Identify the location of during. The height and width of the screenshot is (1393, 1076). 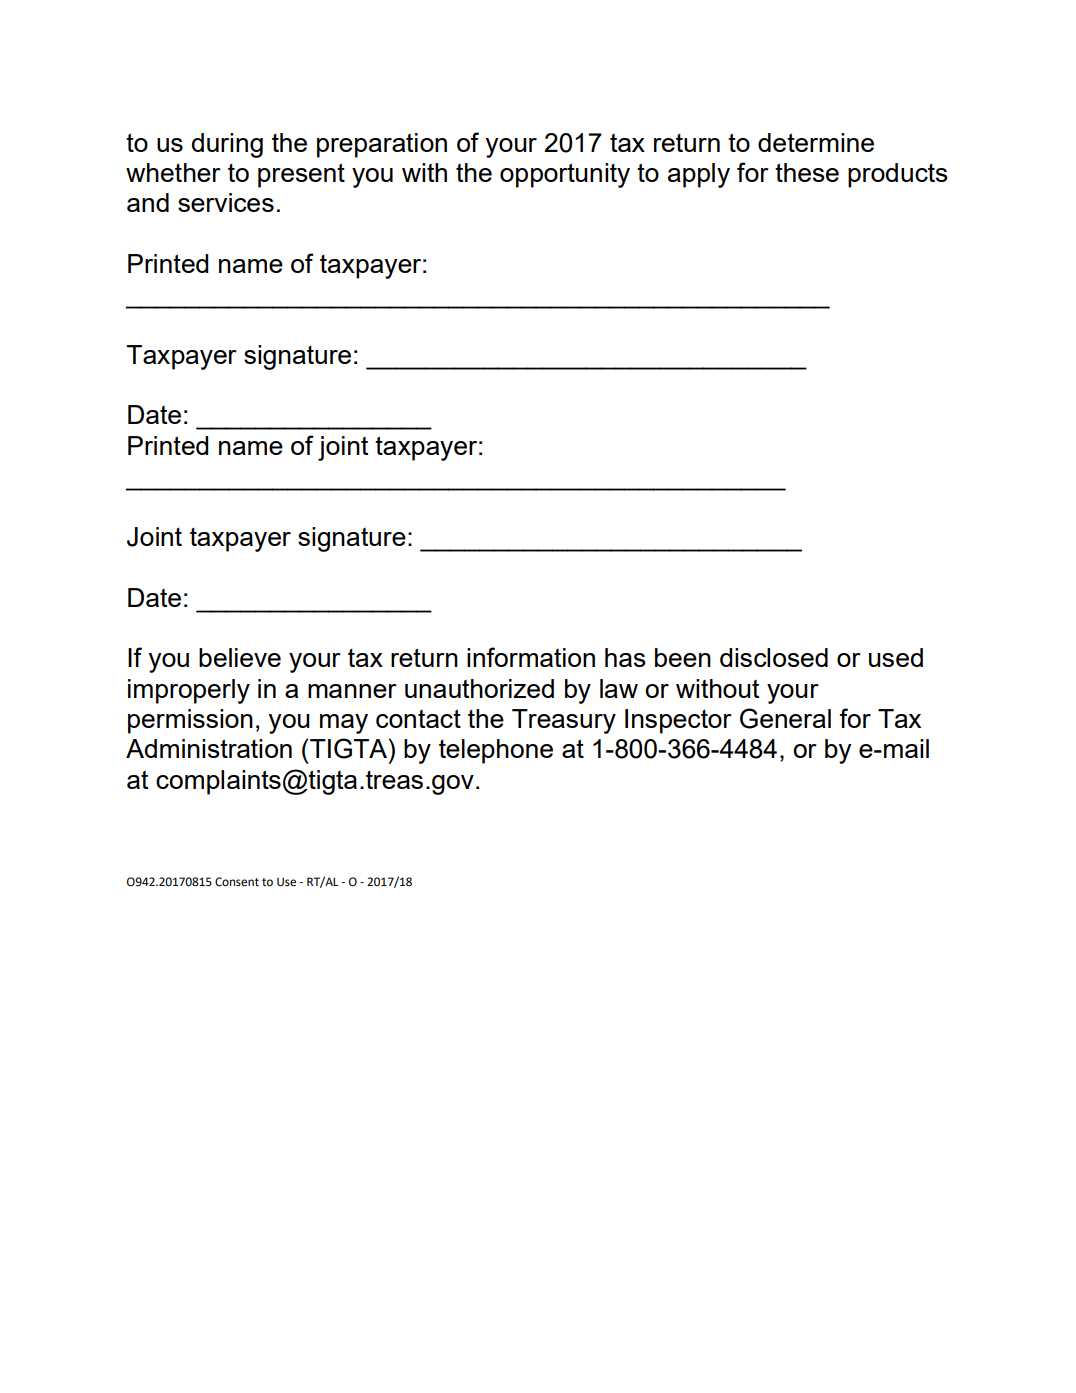
(227, 145).
